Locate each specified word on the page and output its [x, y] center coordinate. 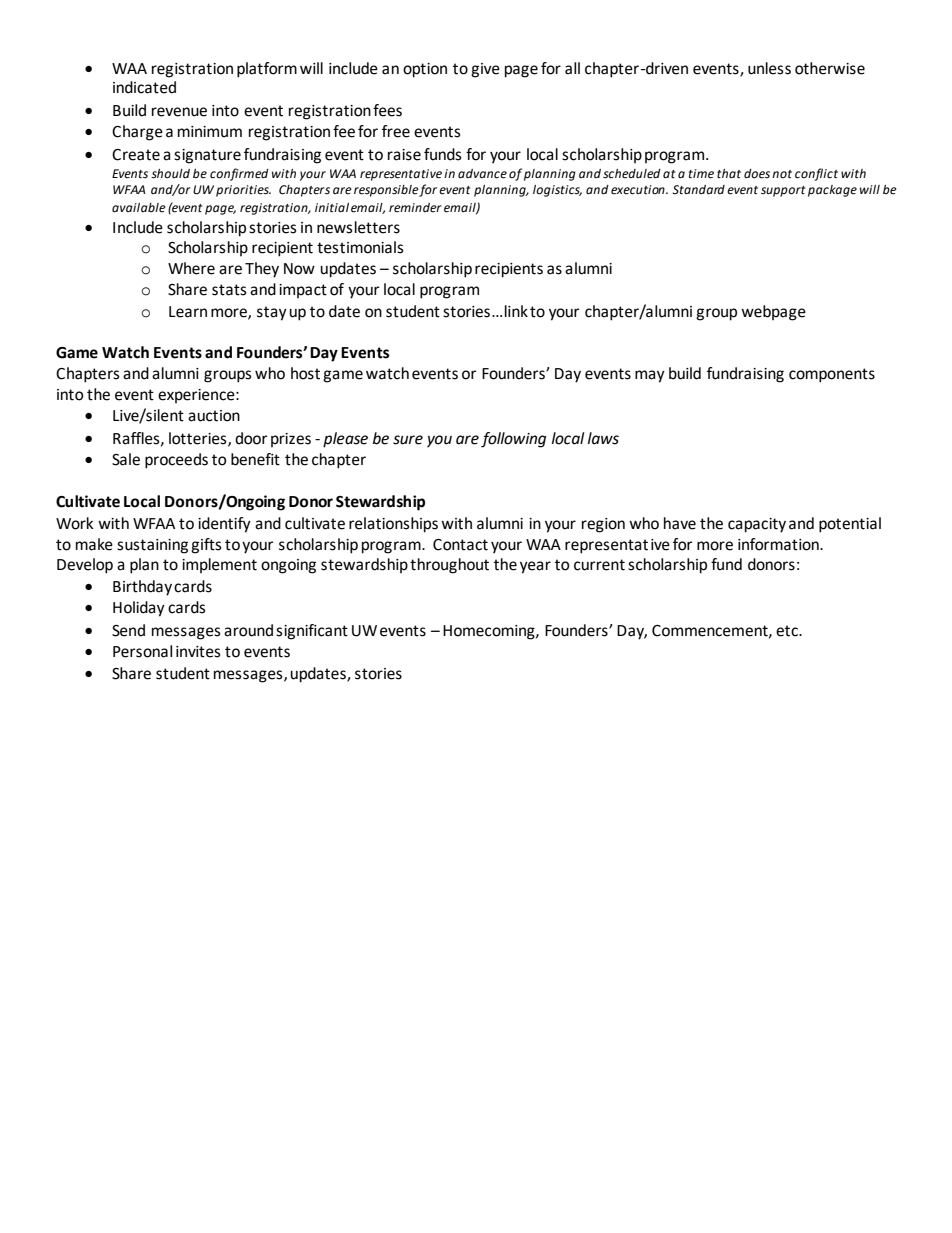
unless [769, 68]
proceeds [176, 461]
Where [191, 268]
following [513, 440]
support [783, 191]
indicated [144, 87]
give [485, 70]
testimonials [360, 247]
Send [128, 630]
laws [603, 438]
